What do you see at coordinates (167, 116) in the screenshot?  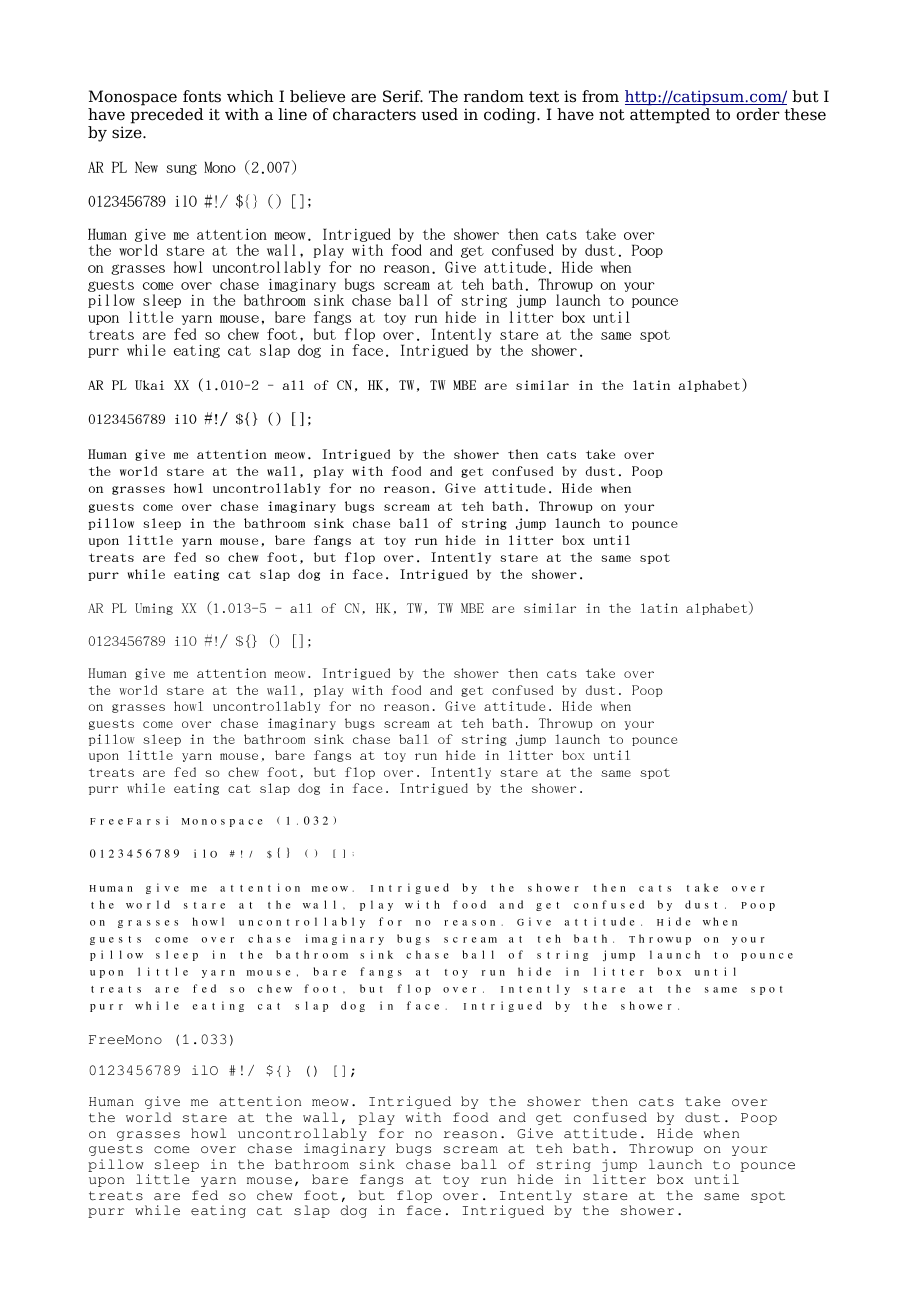 I see `preceded` at bounding box center [167, 116].
